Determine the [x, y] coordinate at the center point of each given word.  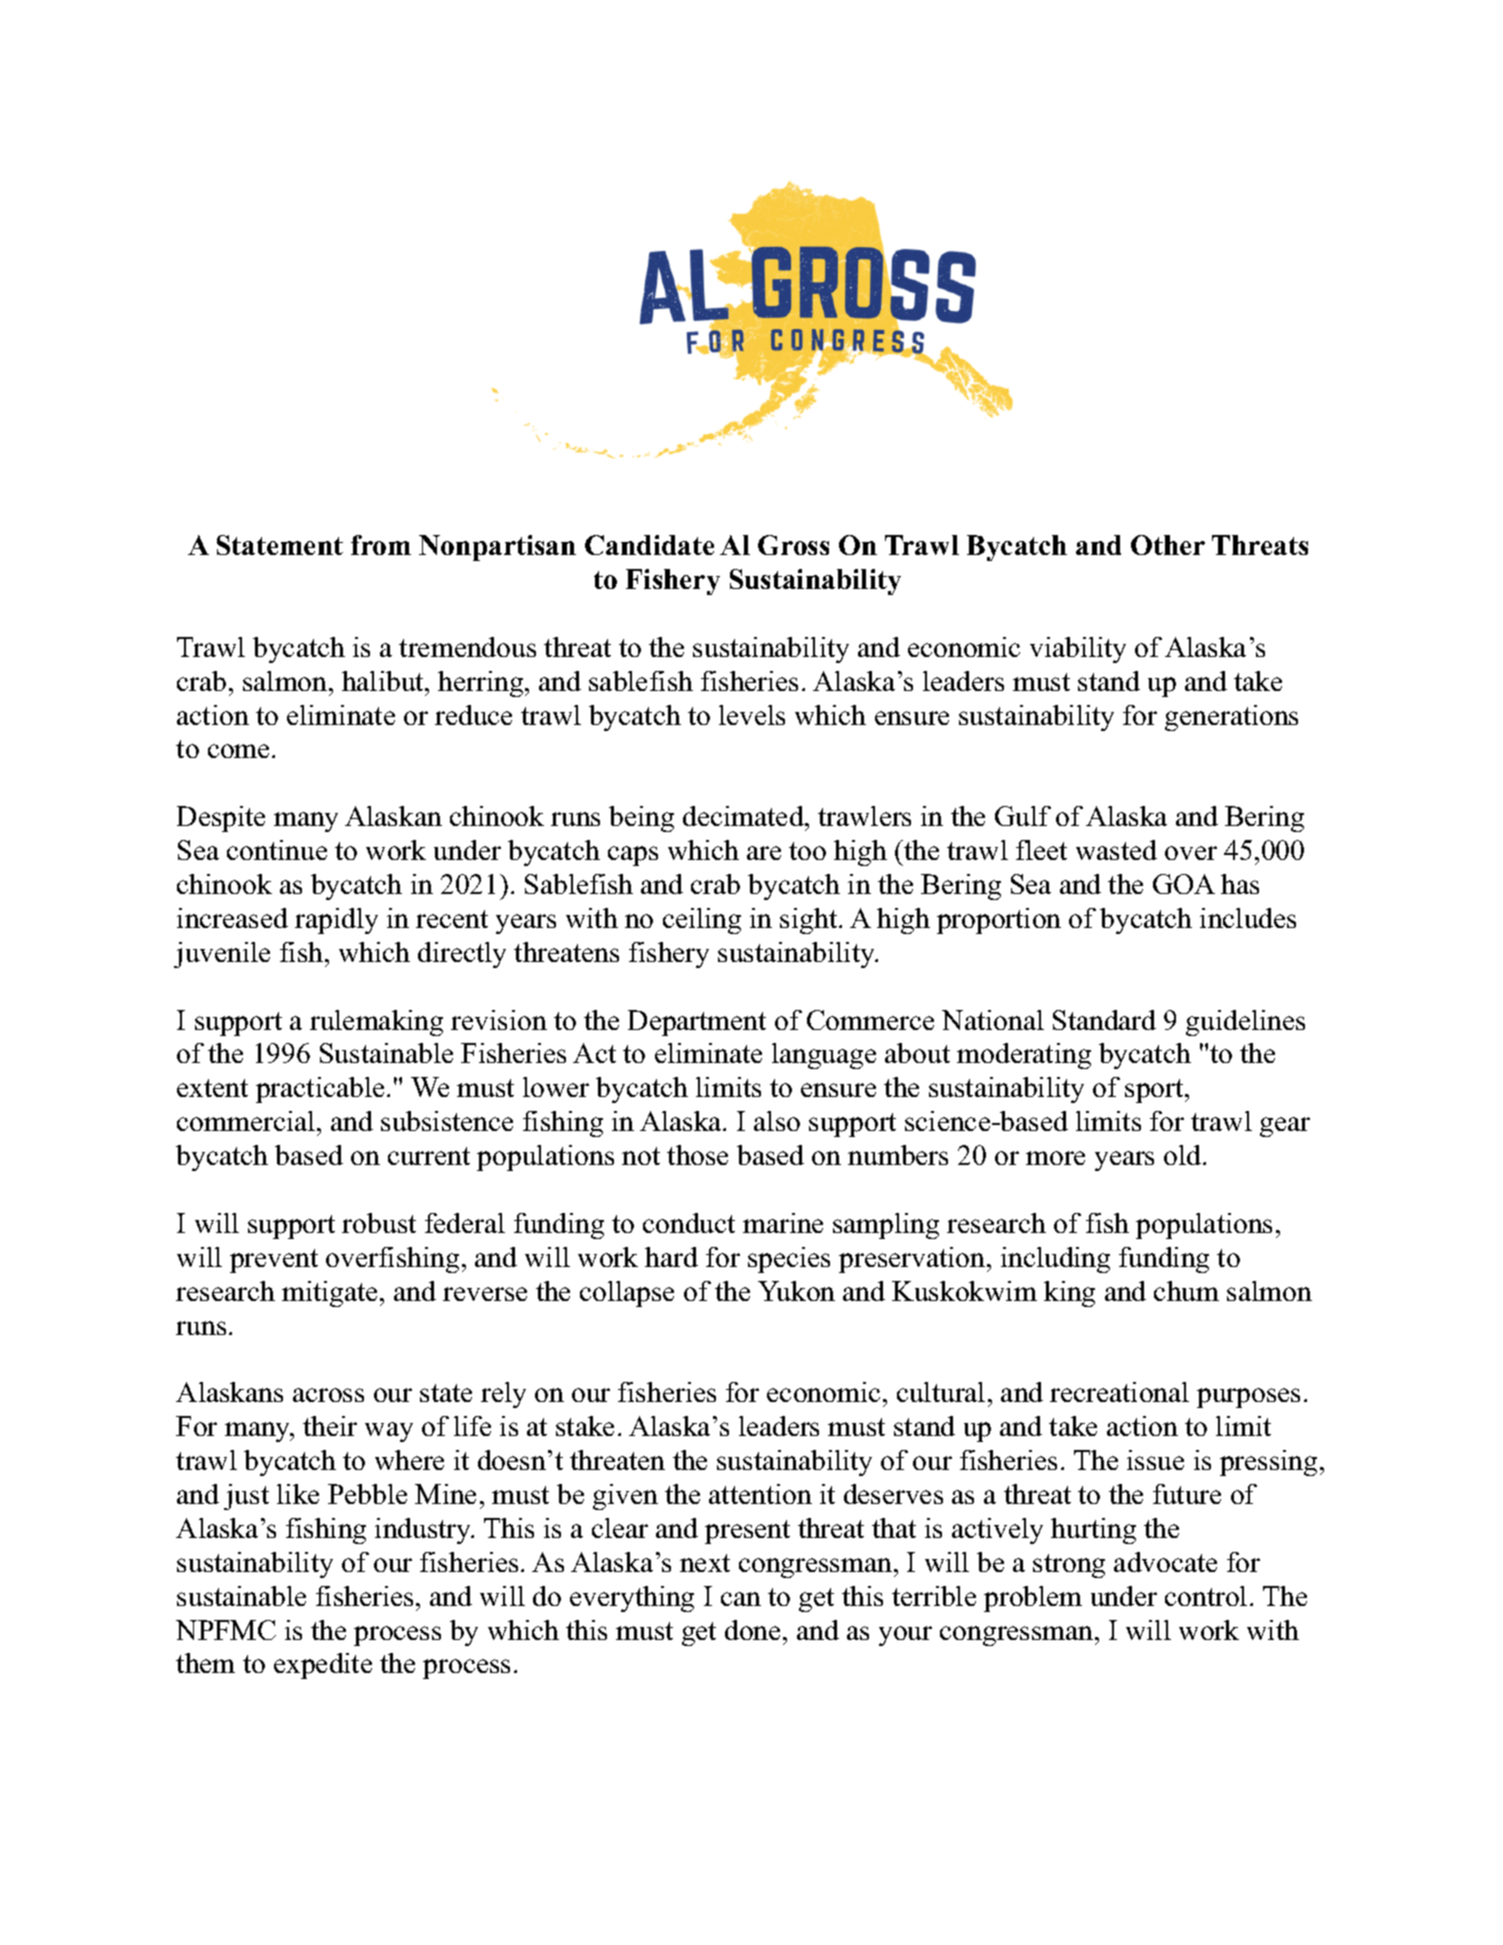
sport [1154, 1091]
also [777, 1121]
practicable [320, 1090]
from [381, 545]
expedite [323, 1666]
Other [1168, 545]
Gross [793, 545]
